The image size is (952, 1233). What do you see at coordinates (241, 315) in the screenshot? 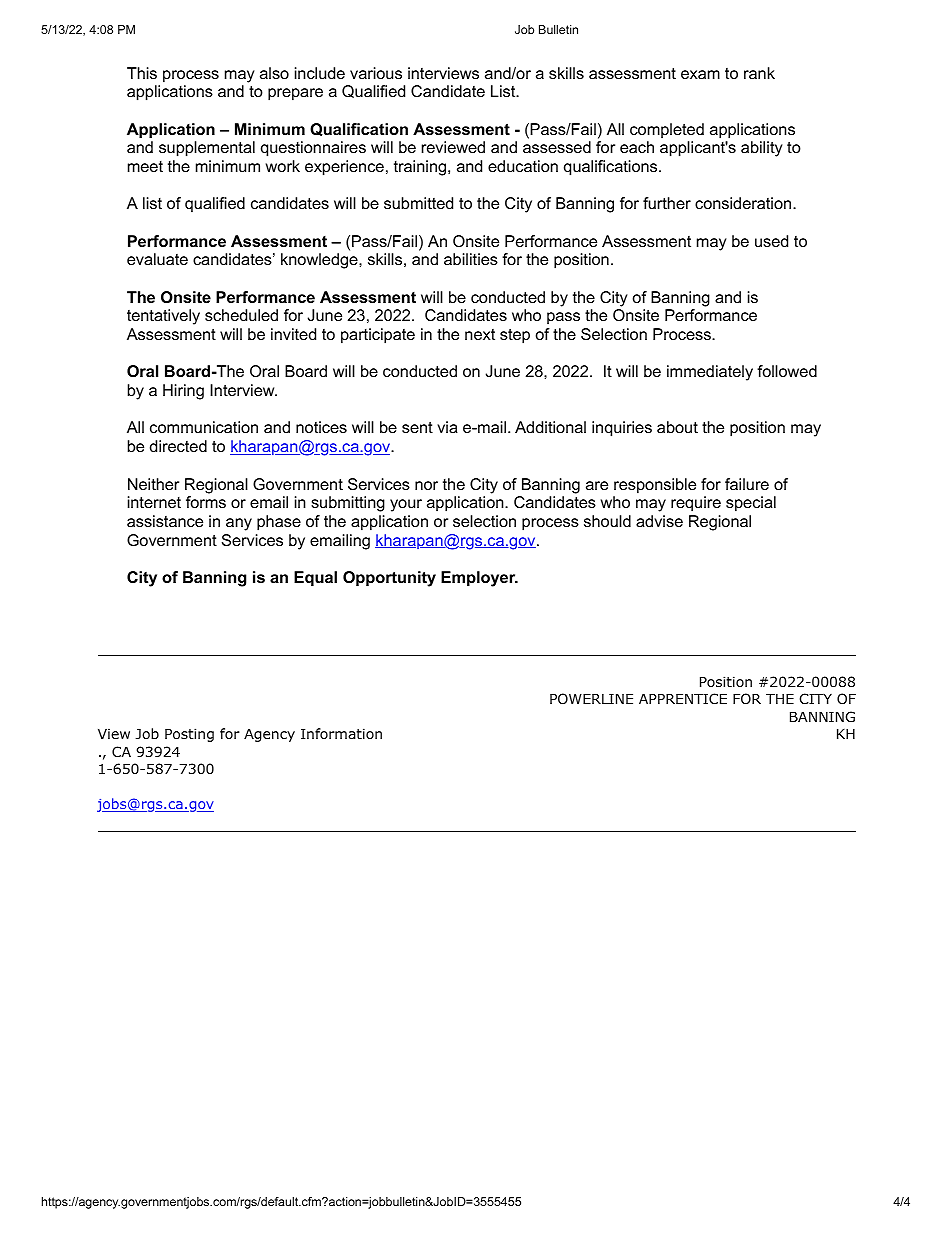
I see `scheduled` at bounding box center [241, 315].
